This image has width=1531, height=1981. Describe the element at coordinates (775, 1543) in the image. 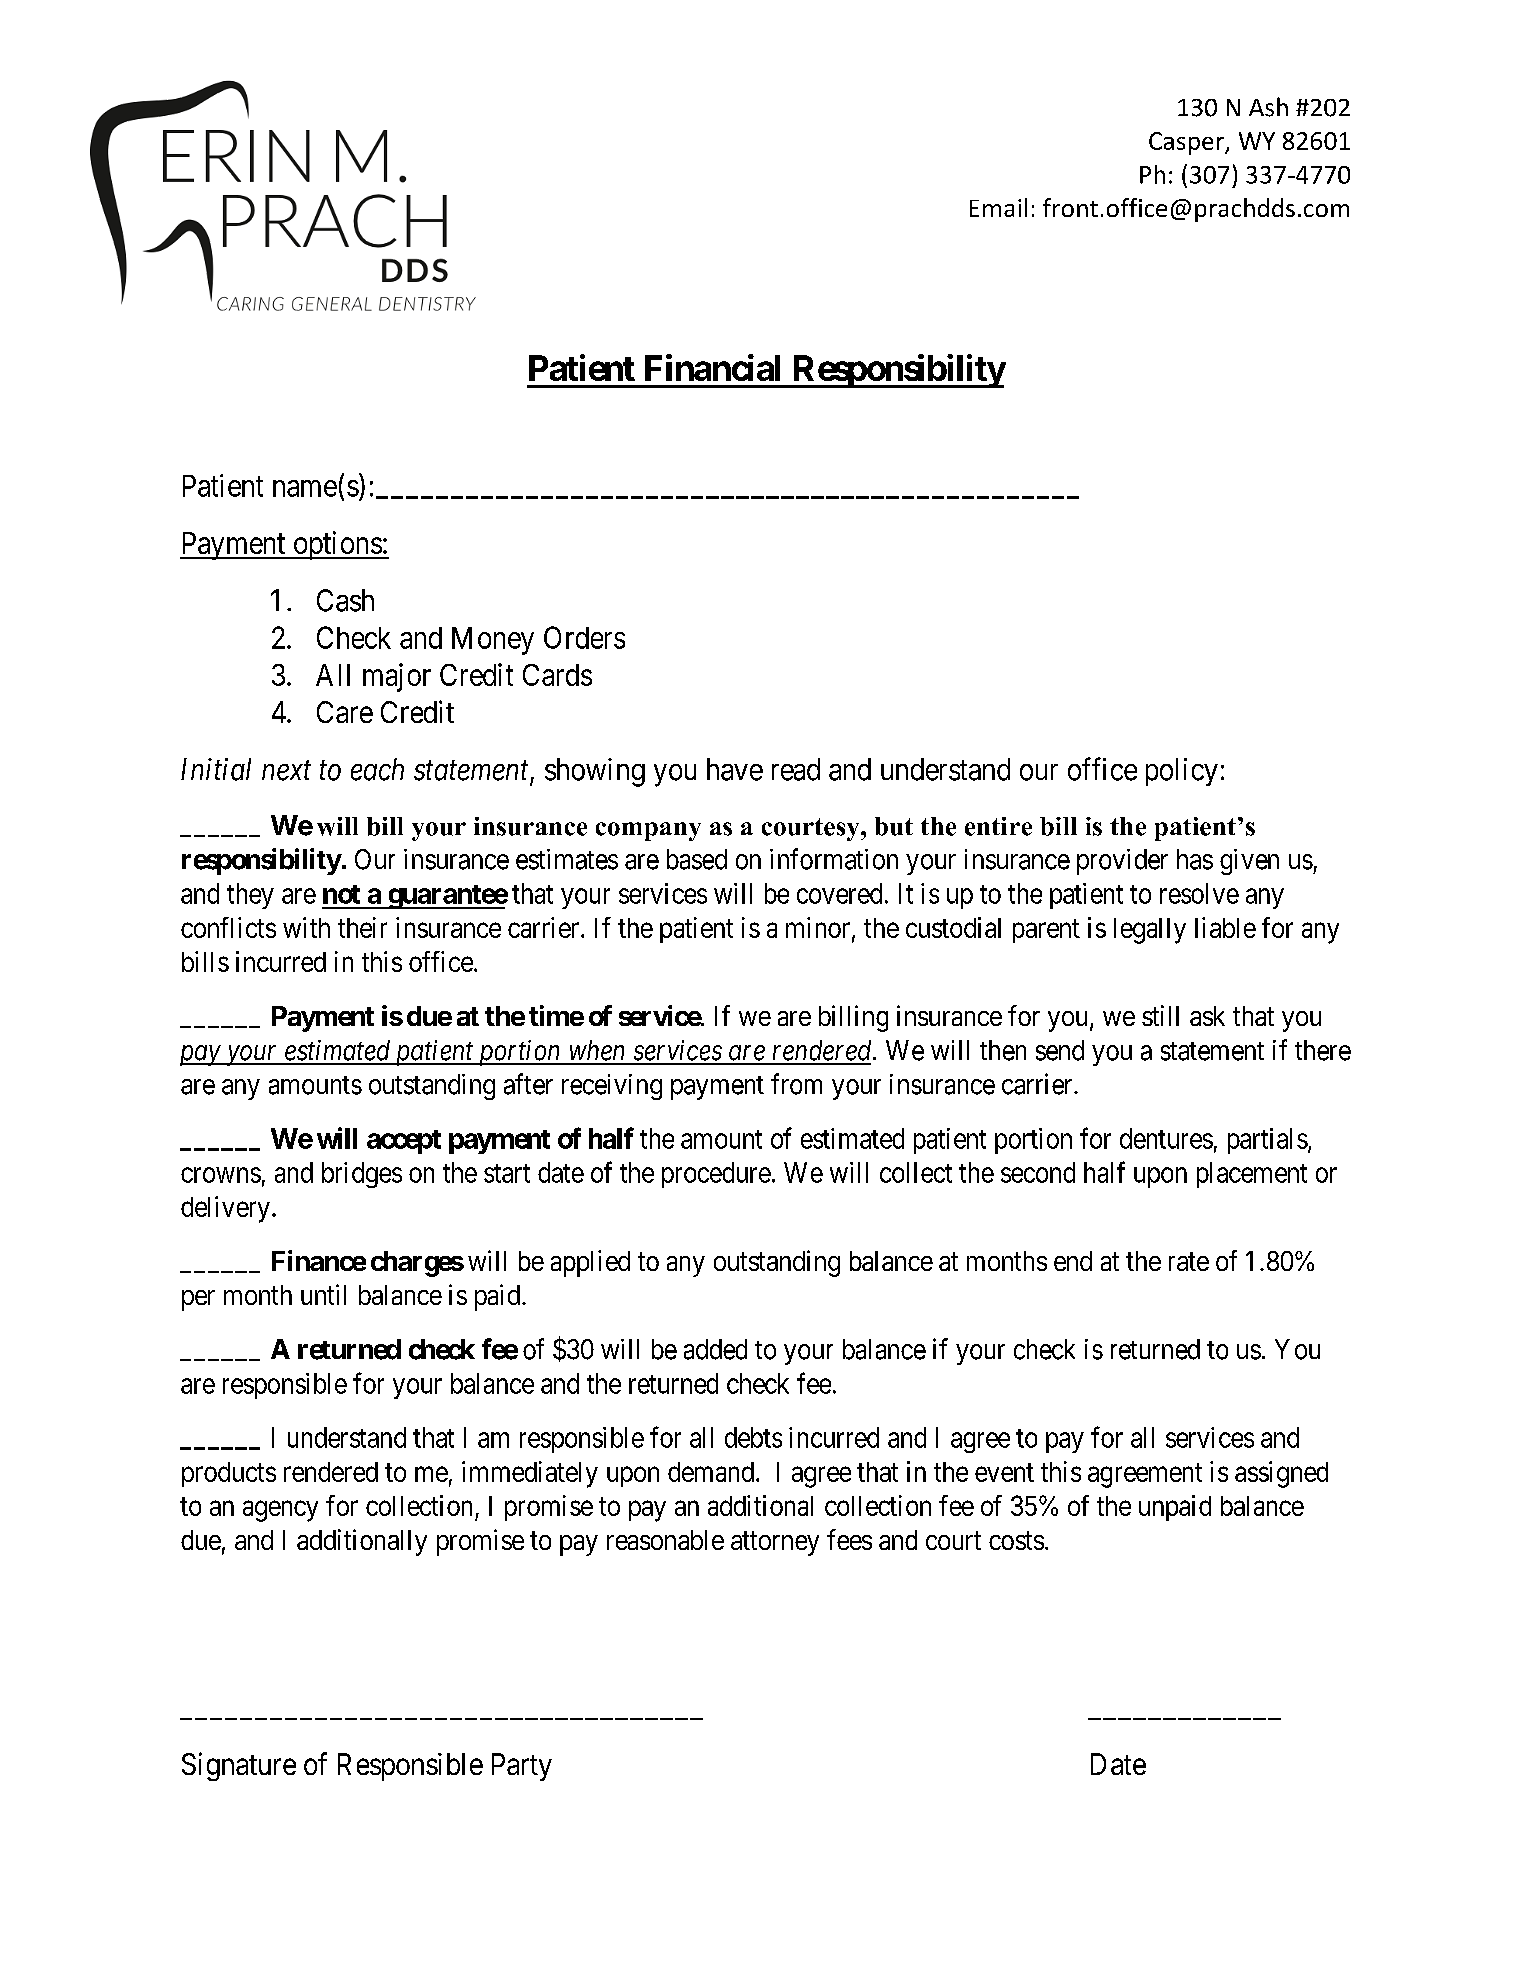

I see `attorney` at that location.
